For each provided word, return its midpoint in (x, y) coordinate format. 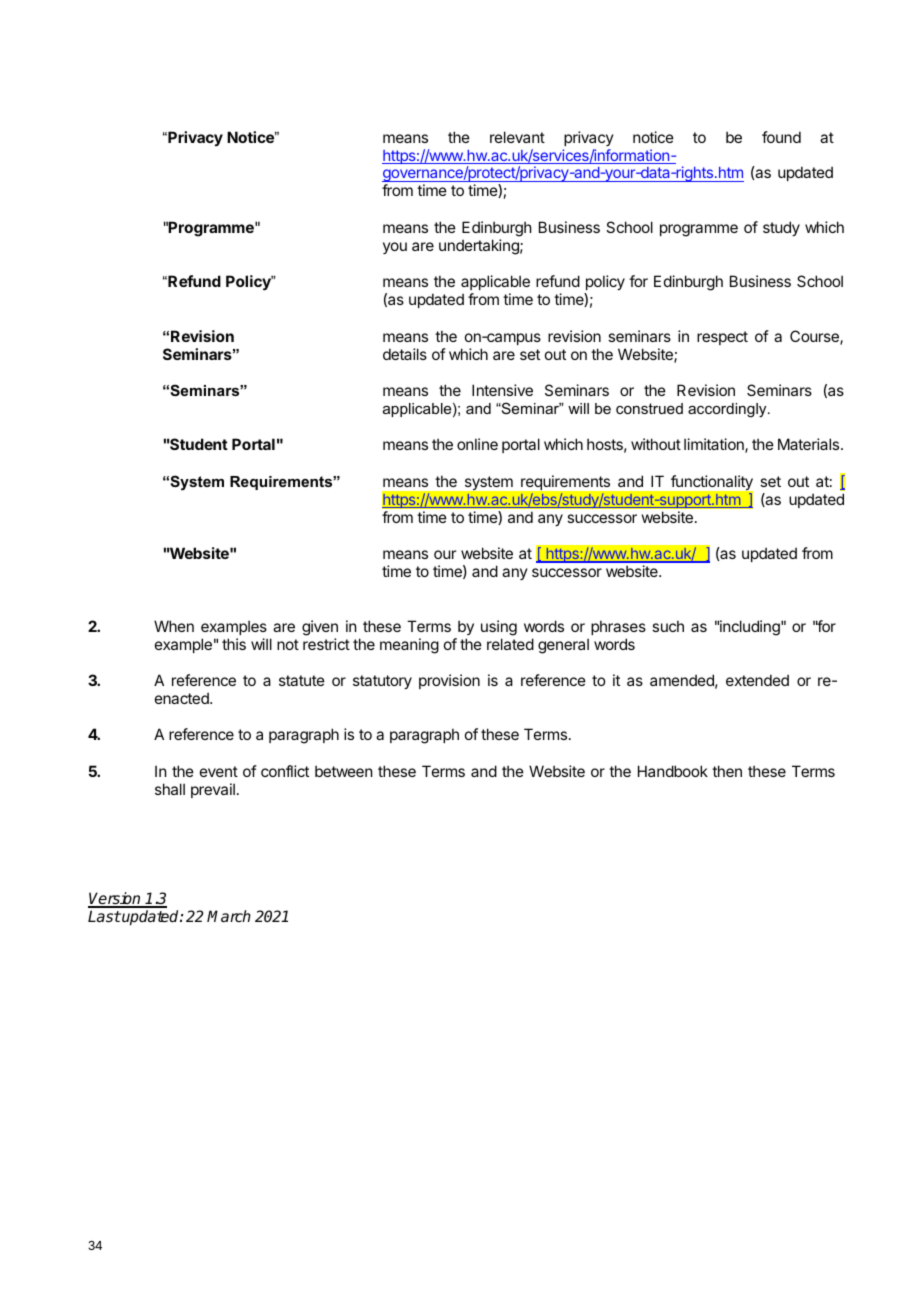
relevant (517, 137)
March (229, 916)
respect (722, 338)
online (477, 444)
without (656, 444)
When (174, 626)
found (781, 137)
